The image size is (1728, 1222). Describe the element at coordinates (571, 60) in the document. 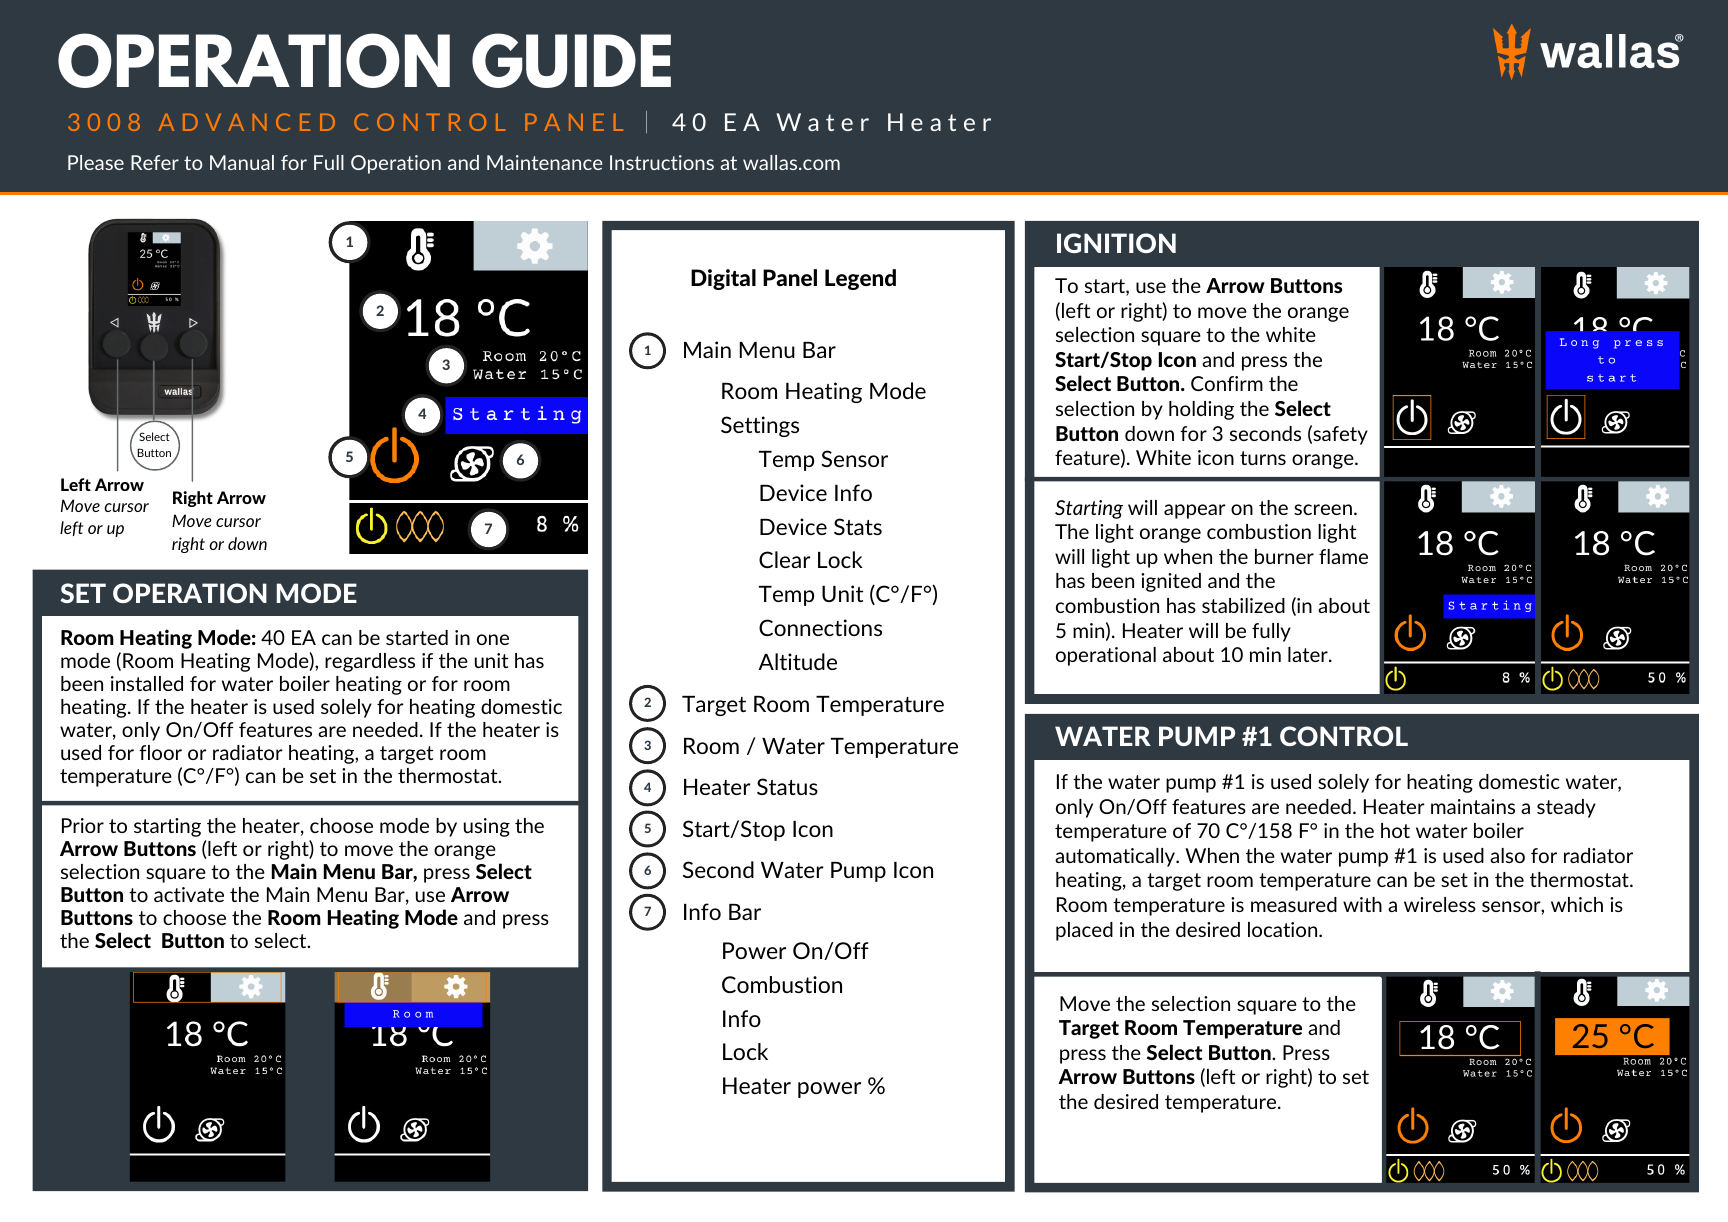

I see `GUIDE` at that location.
